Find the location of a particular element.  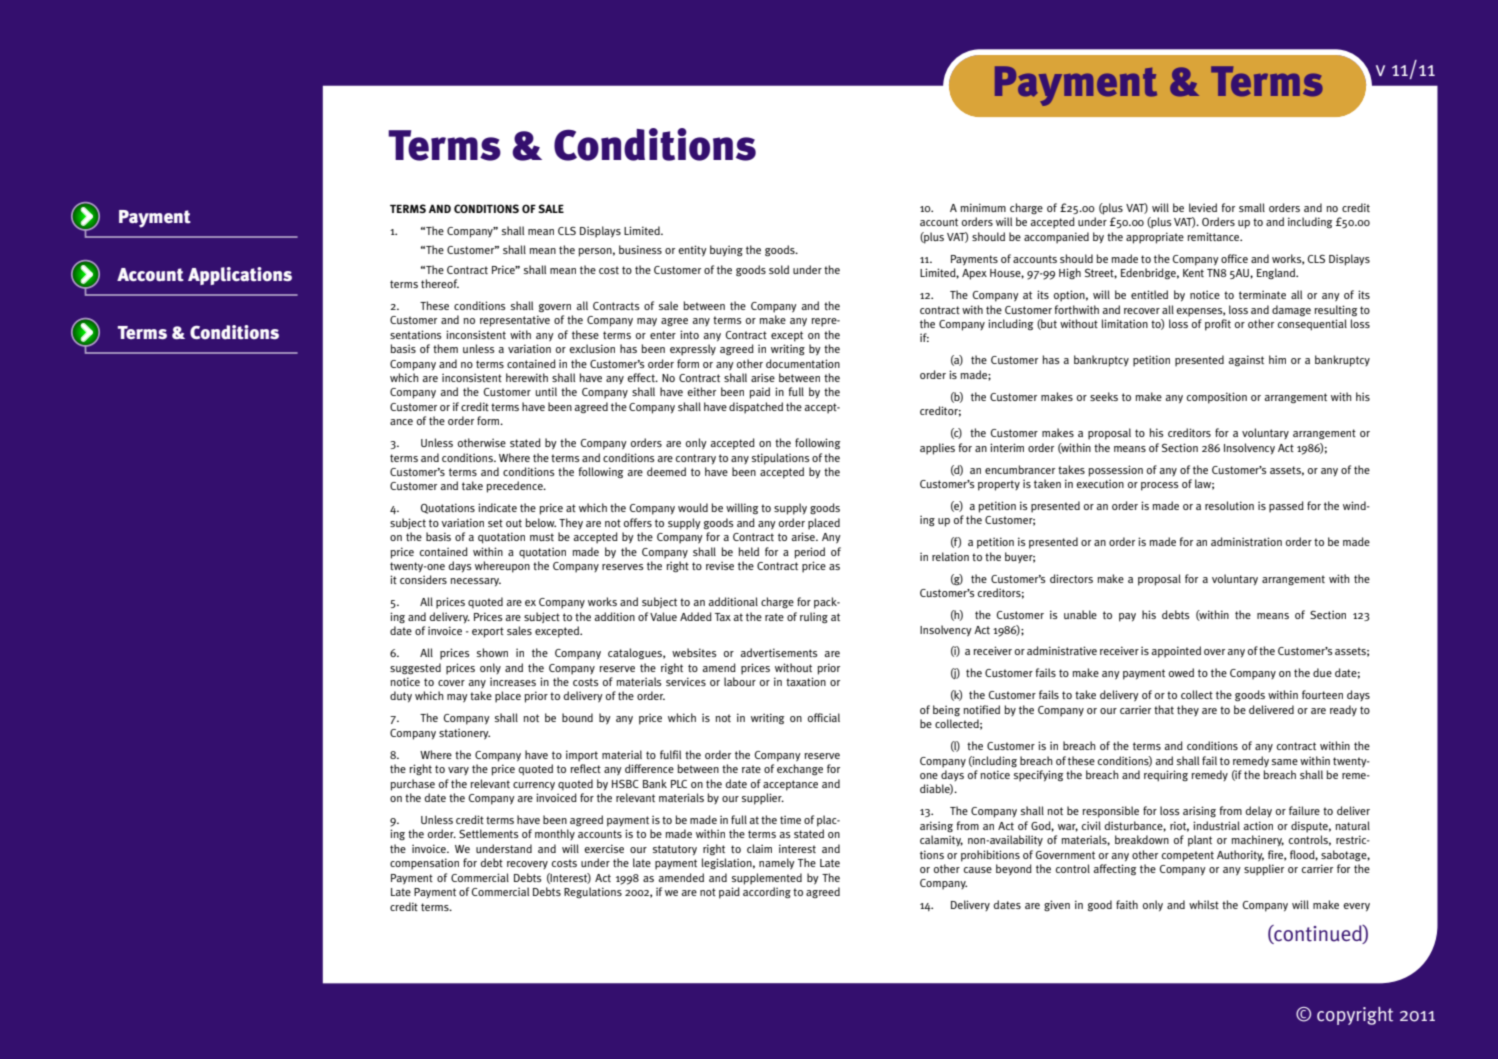

documentation is located at coordinates (803, 363).
